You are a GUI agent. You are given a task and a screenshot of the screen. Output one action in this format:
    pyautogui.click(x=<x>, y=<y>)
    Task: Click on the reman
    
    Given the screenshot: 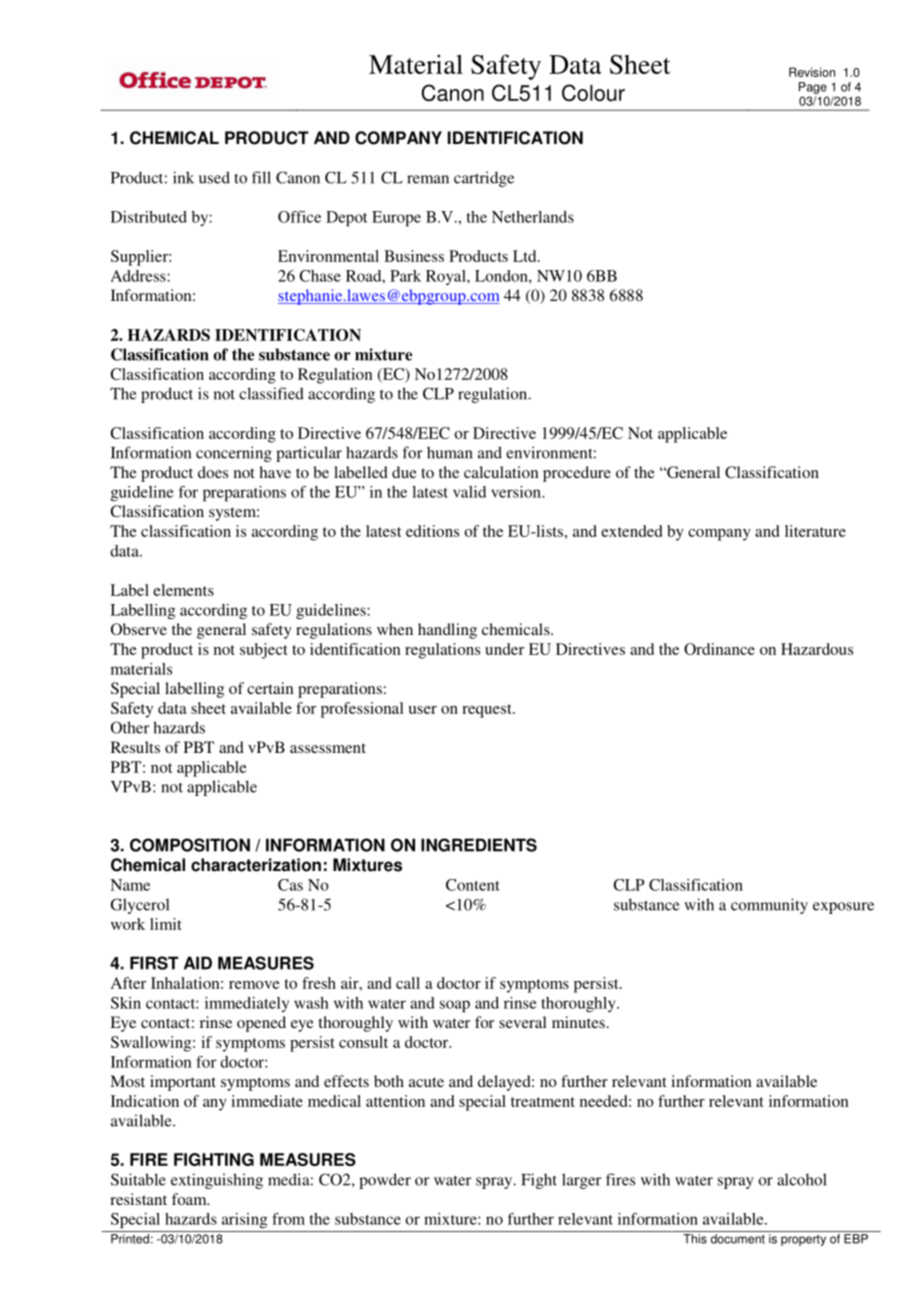 What is the action you would take?
    pyautogui.click(x=428, y=179)
